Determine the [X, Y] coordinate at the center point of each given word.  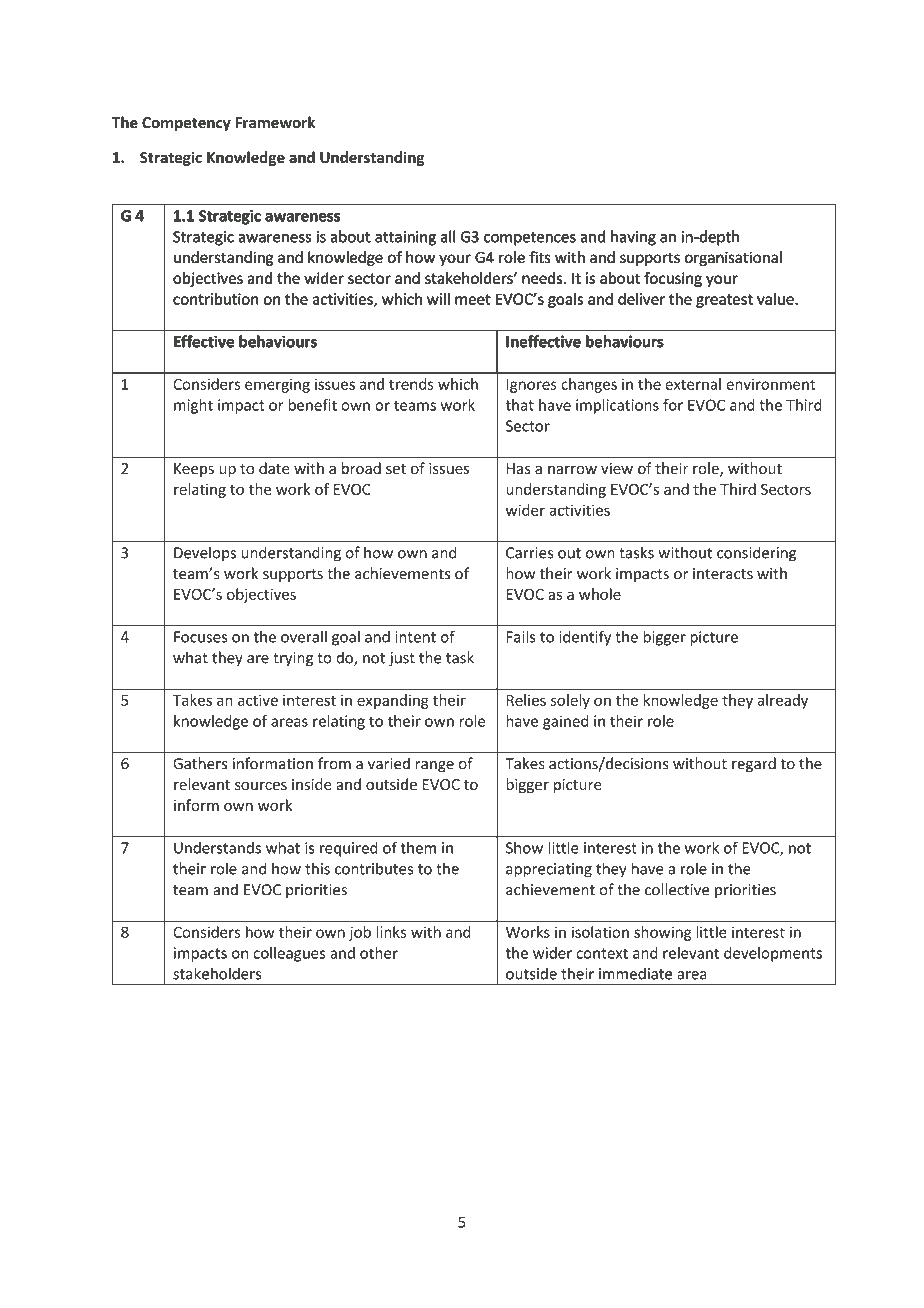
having [633, 238]
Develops [205, 554]
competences [530, 238]
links [391, 932]
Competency [186, 124]
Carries [529, 553]
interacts [723, 574]
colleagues [289, 954]
